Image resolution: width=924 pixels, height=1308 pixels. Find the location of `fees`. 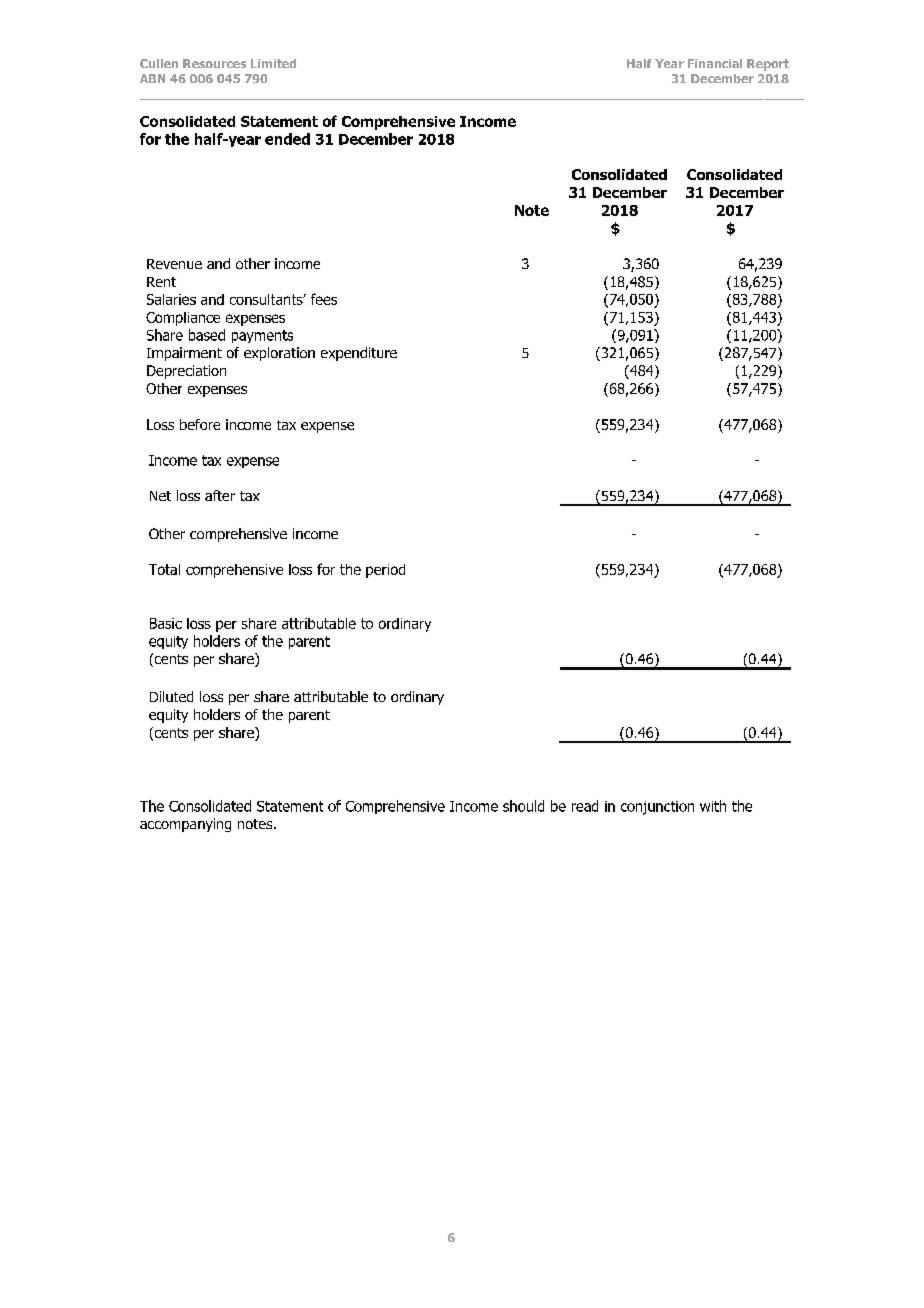

fees is located at coordinates (324, 299).
